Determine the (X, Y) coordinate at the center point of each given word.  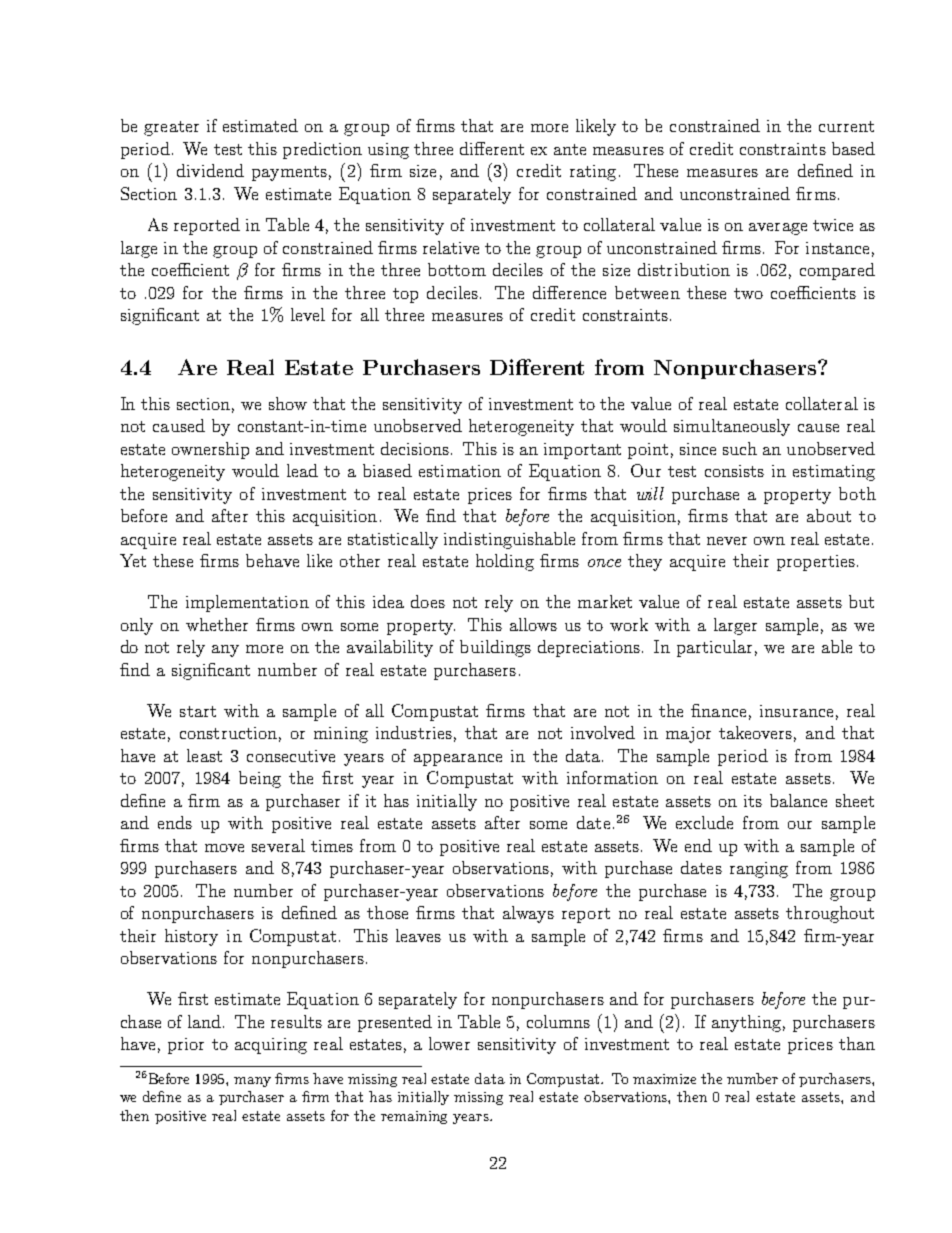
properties (816, 563)
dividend (210, 170)
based (853, 148)
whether (217, 624)
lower (449, 1043)
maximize (664, 1079)
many (252, 1082)
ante (570, 149)
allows (533, 624)
